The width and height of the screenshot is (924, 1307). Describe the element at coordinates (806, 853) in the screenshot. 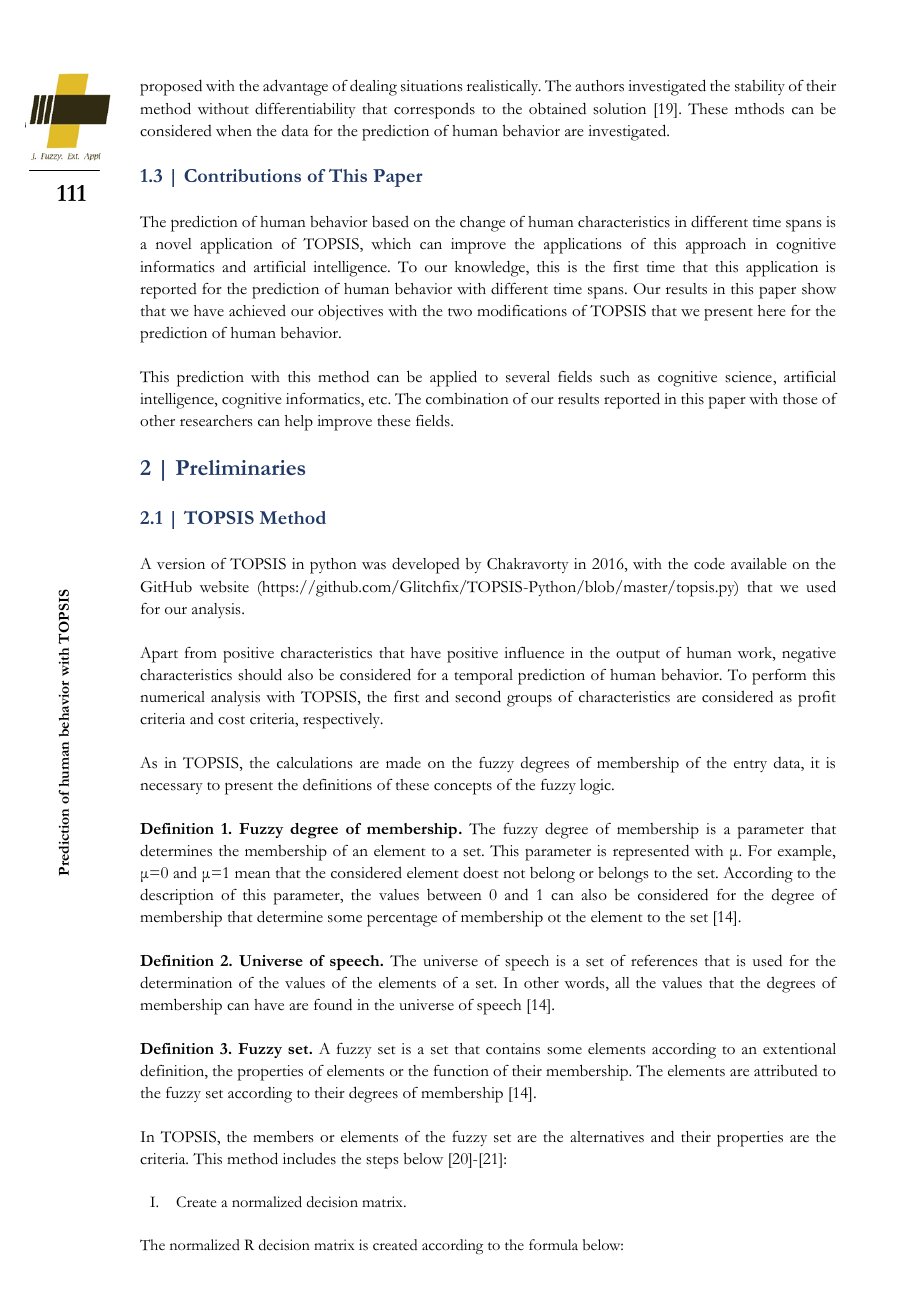

I see `example` at that location.
